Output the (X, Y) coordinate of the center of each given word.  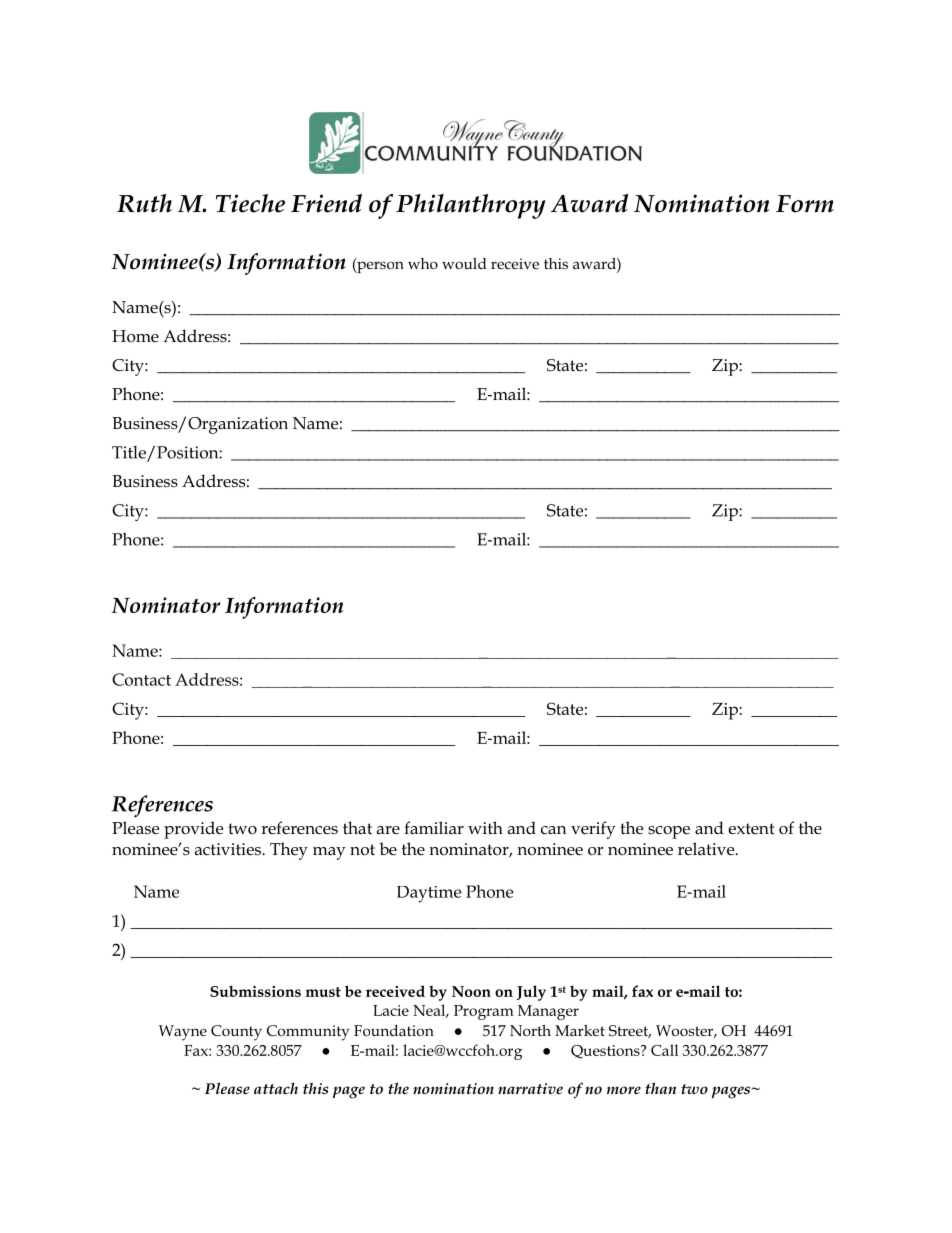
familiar (434, 828)
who (423, 263)
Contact (141, 679)
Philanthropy (471, 206)
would (464, 263)
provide (193, 830)
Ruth (144, 203)
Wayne (183, 1033)
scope (669, 832)
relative (707, 849)
